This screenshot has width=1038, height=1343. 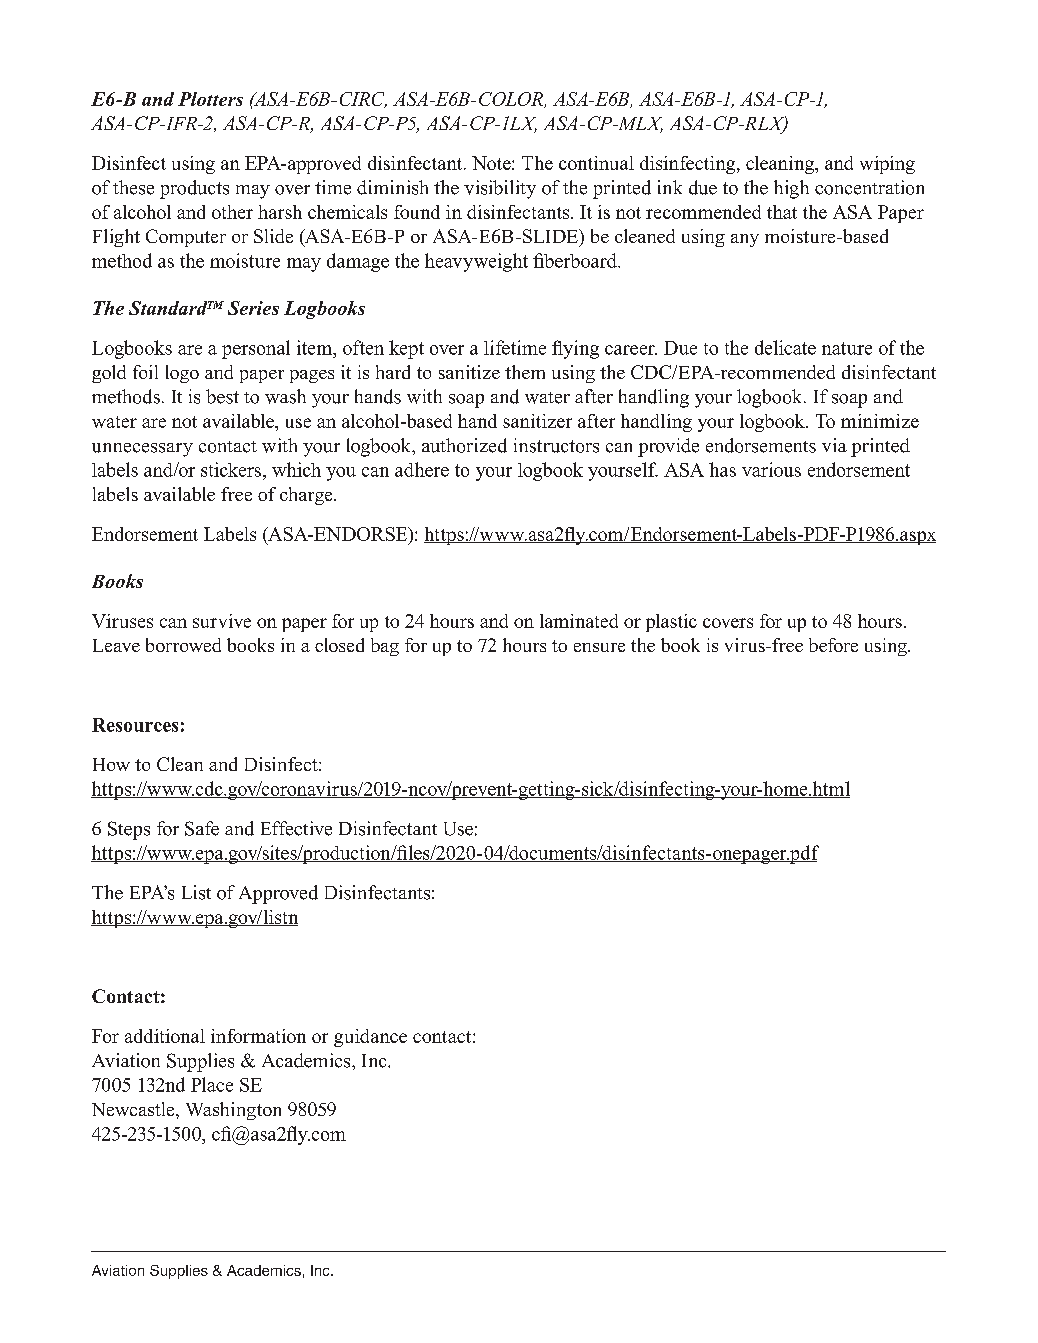 I want to click on high, so click(x=791, y=189).
